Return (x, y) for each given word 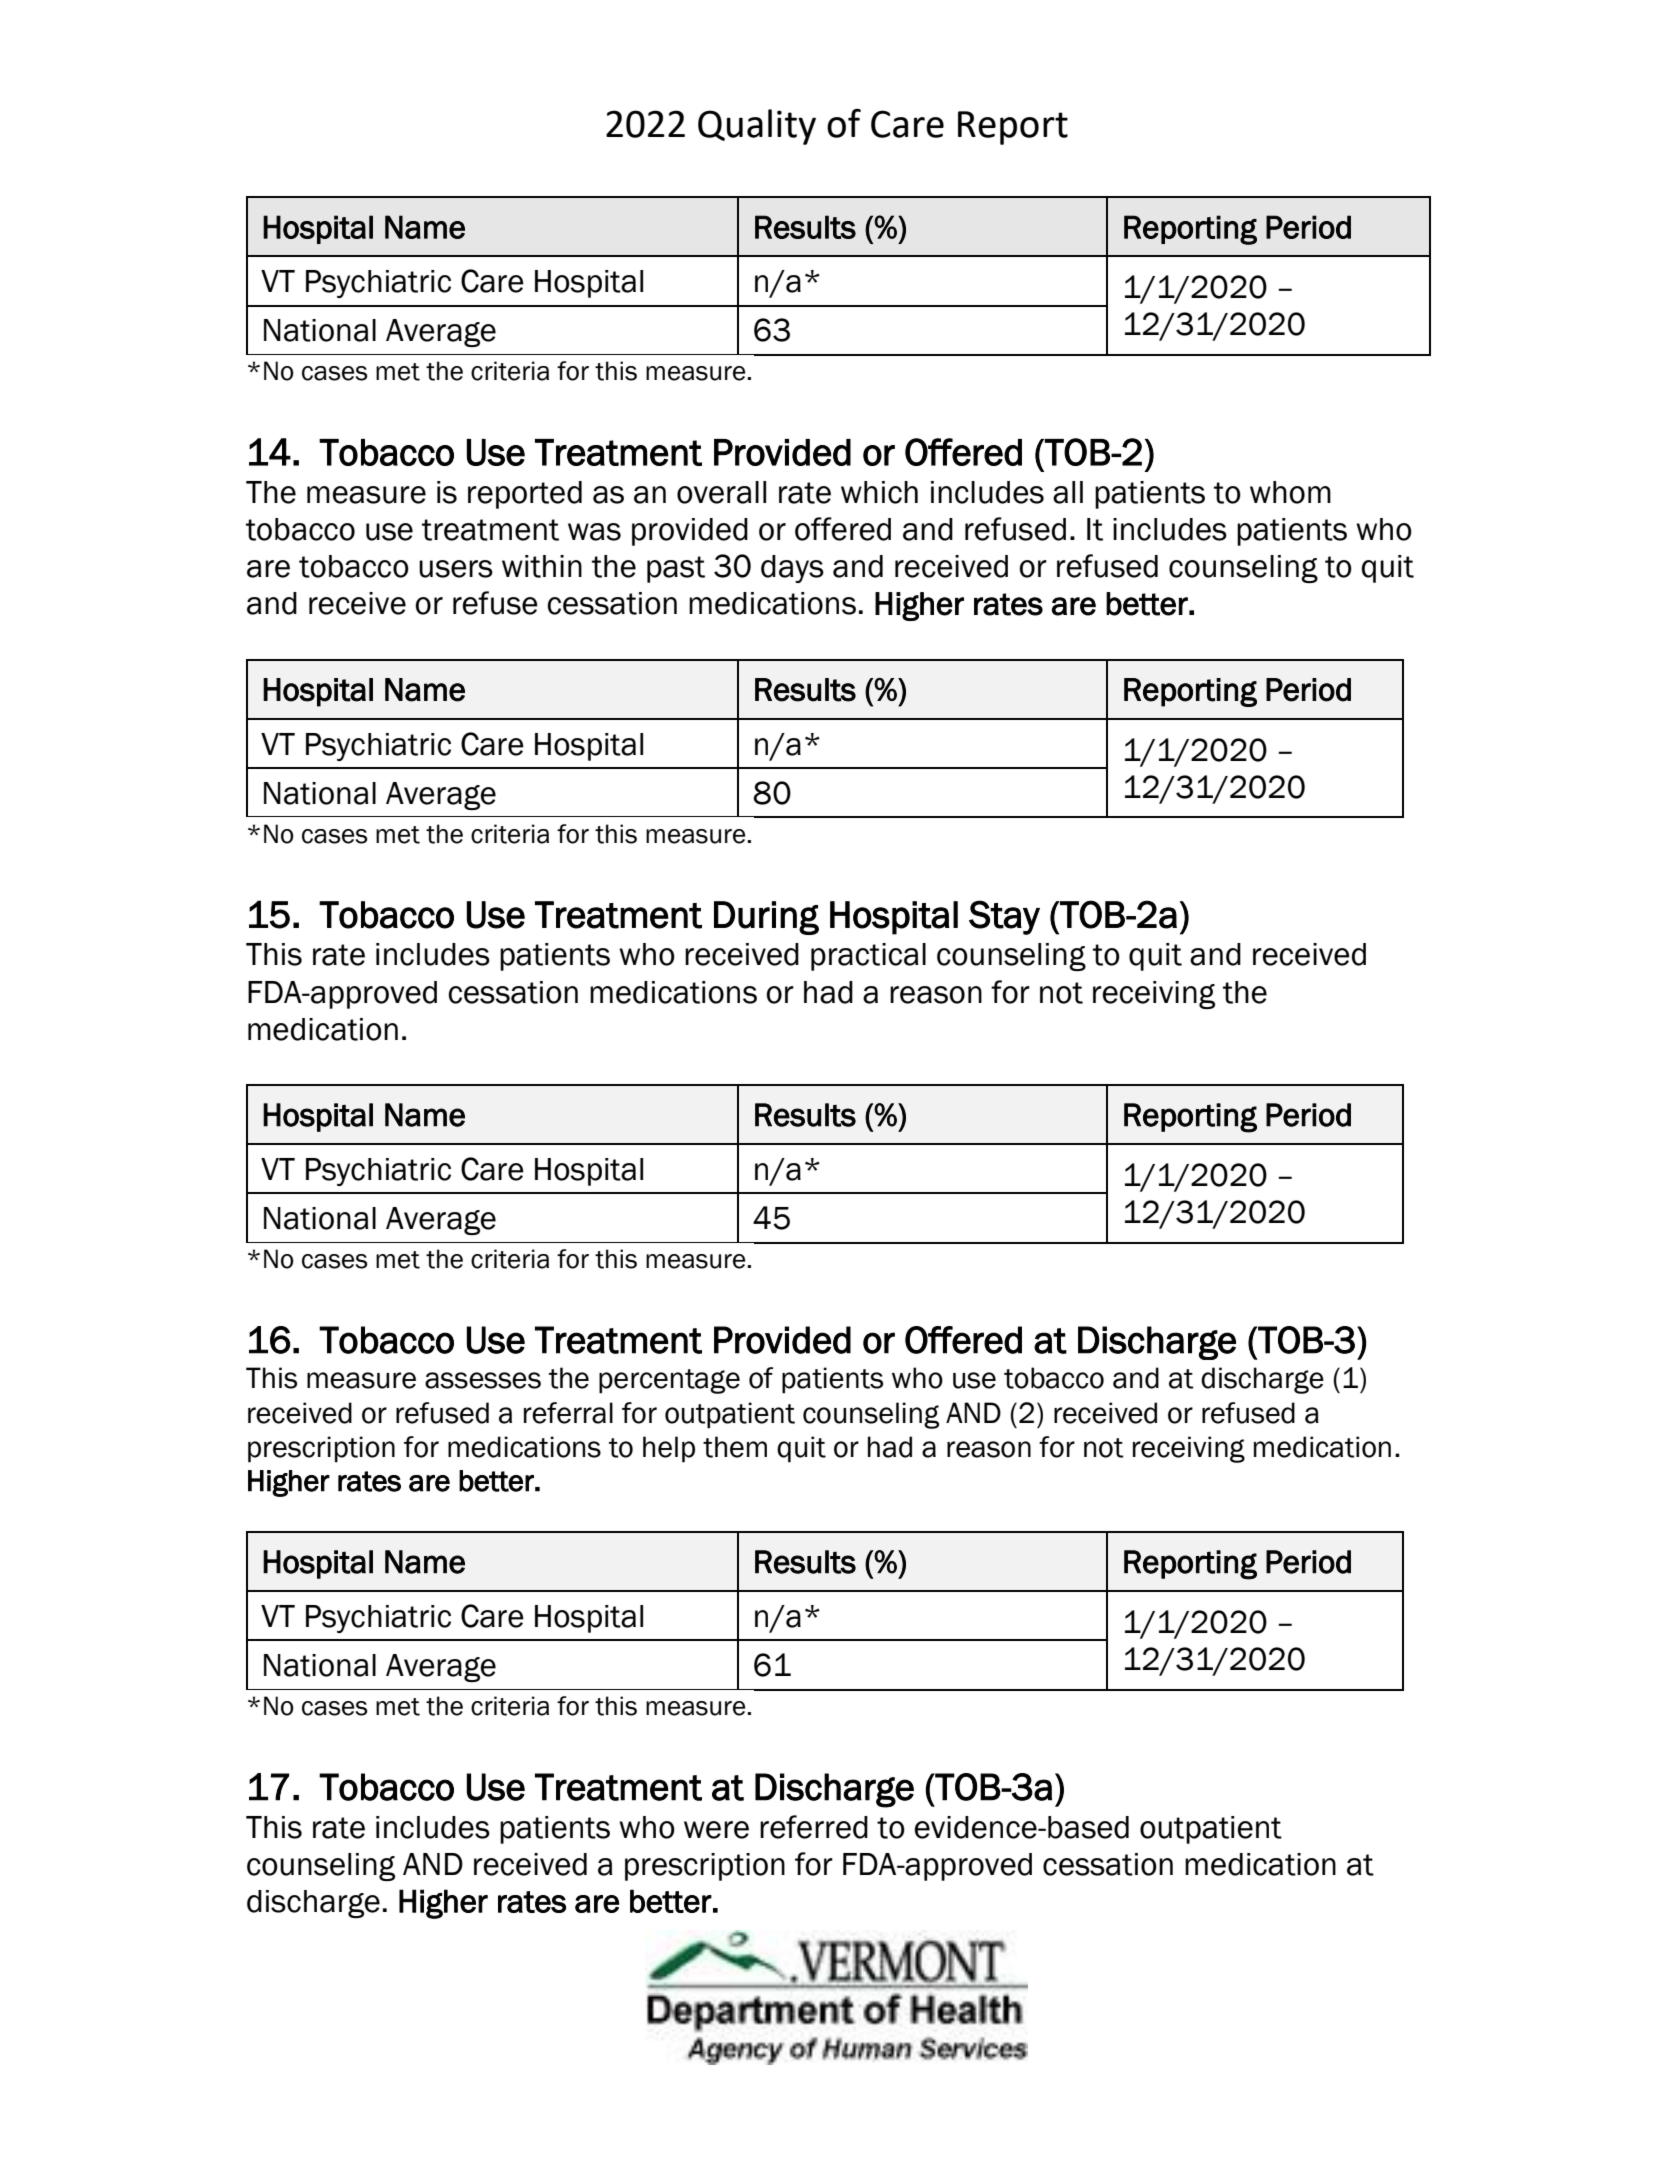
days (792, 569)
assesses (483, 1380)
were (716, 1830)
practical (868, 957)
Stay (1004, 917)
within (542, 566)
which (879, 492)
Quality (757, 127)
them (735, 1447)
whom (1290, 492)
